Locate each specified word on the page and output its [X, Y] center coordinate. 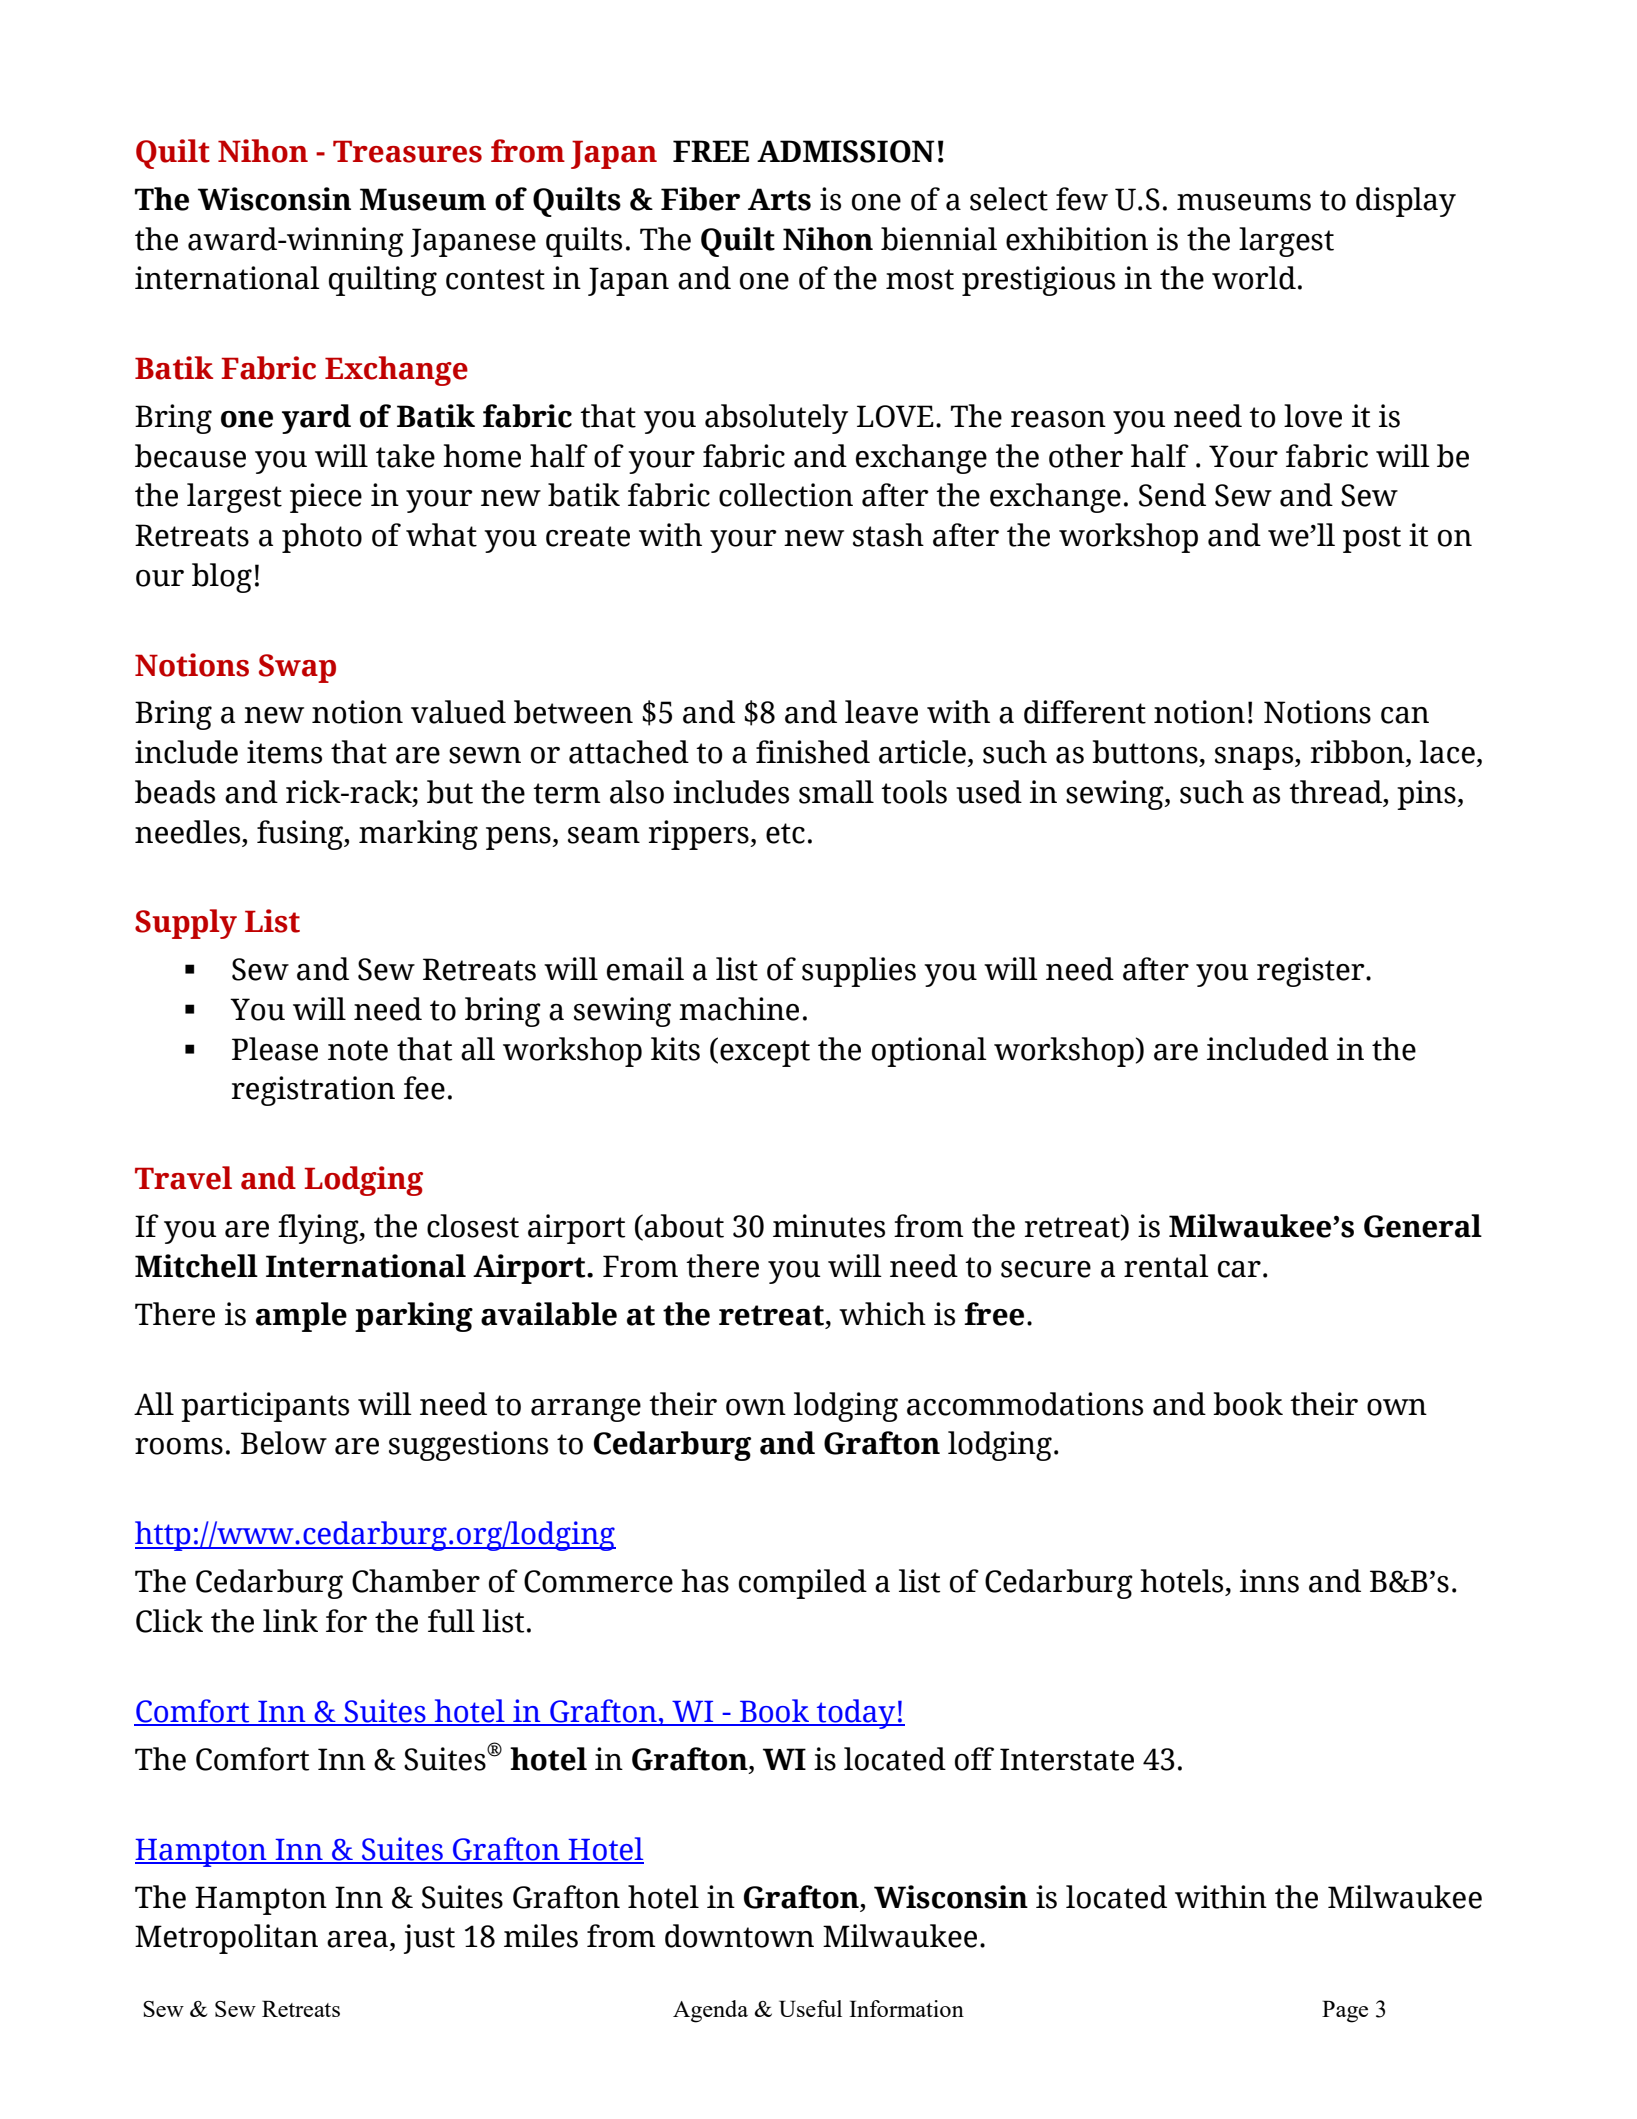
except [765, 1053]
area [357, 1939]
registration [313, 1091]
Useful [810, 2008]
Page [1345, 2011]
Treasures [407, 151]
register [1312, 972]
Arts [779, 199]
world [1254, 278]
